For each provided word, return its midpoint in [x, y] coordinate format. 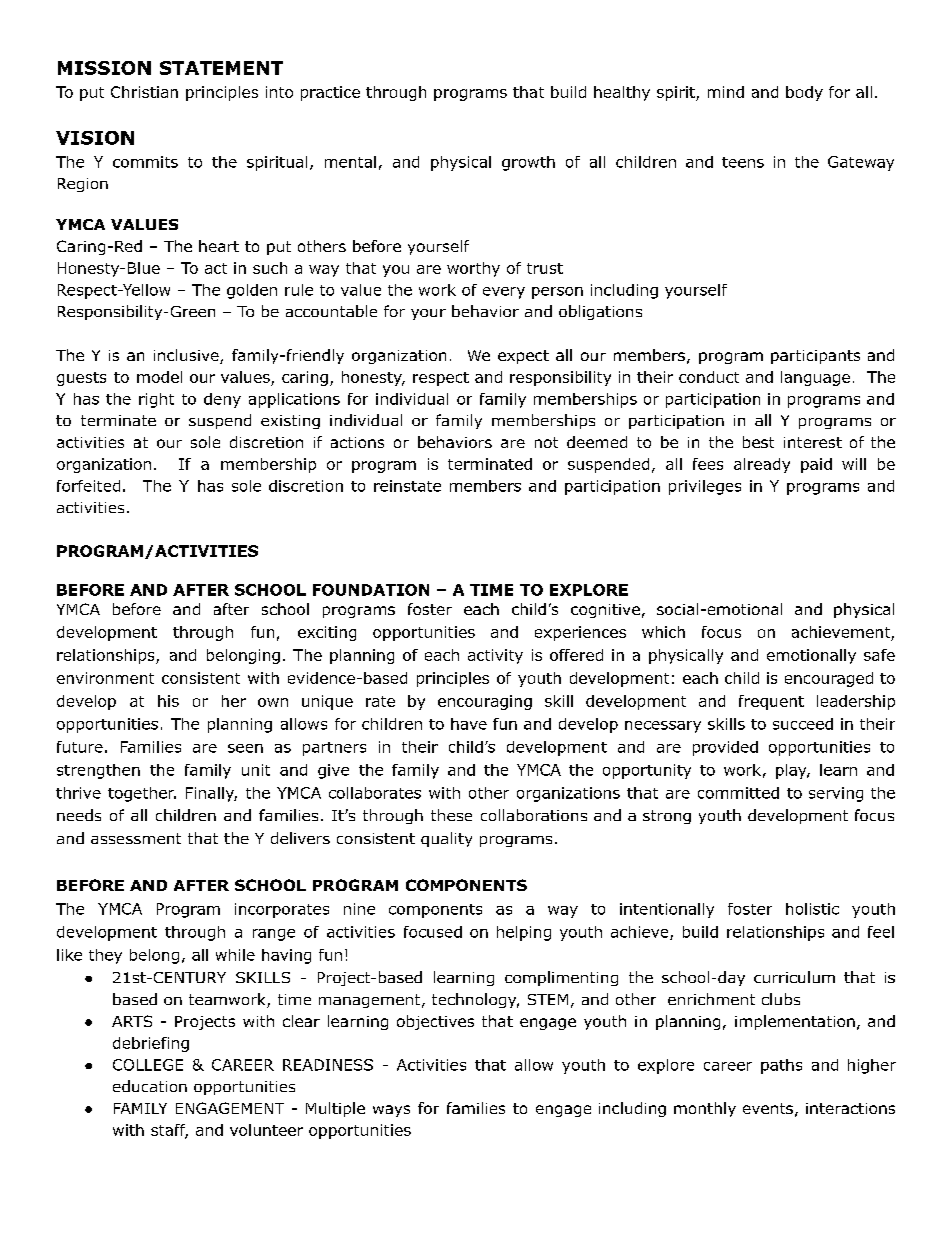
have [469, 724]
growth [528, 163]
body [804, 93]
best [758, 442]
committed [738, 793]
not [546, 442]
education [150, 1086]
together [142, 794]
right [156, 400]
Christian [144, 92]
